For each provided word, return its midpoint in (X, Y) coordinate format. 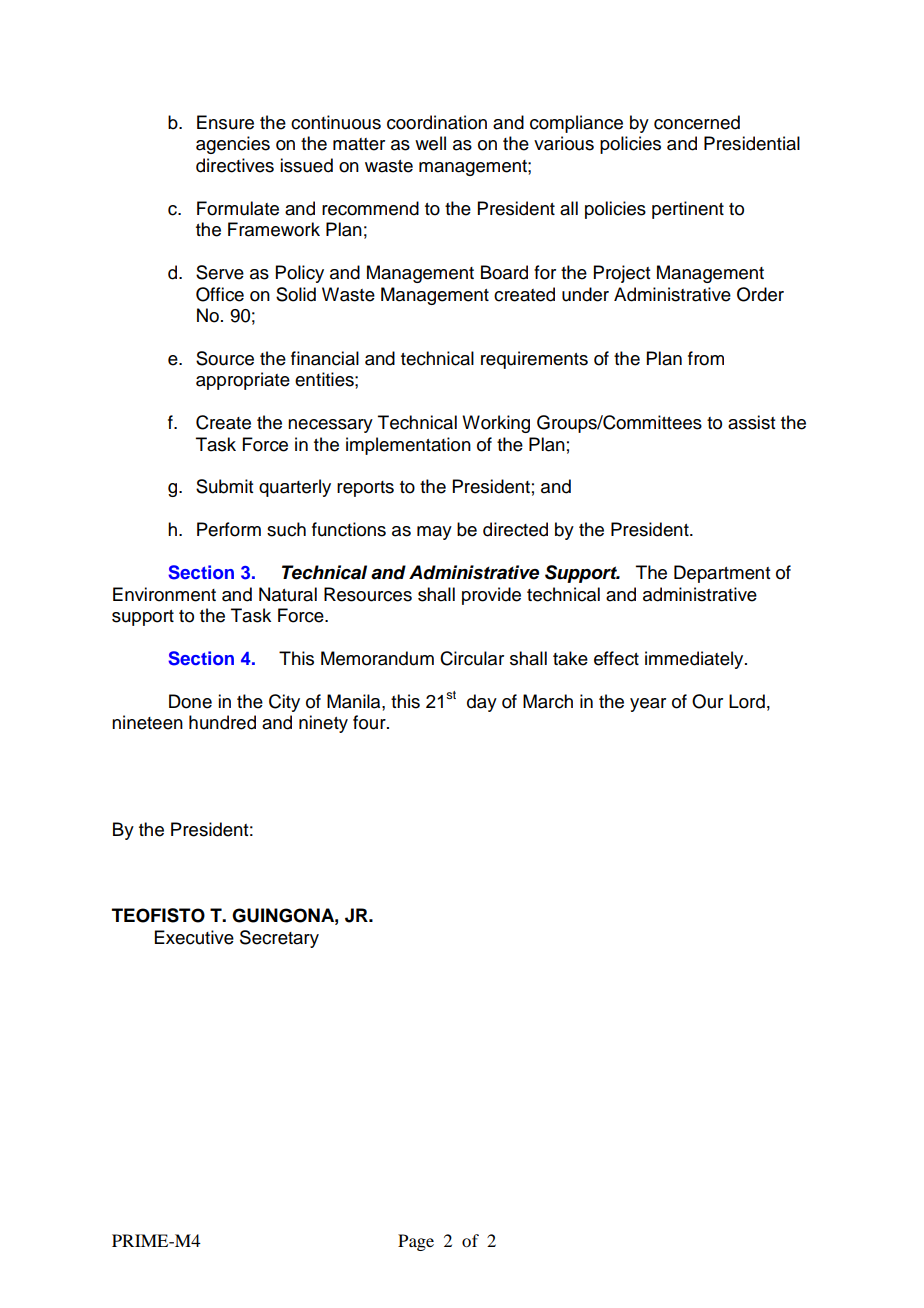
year (648, 705)
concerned (697, 122)
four (370, 722)
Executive (194, 937)
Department (722, 574)
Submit (224, 486)
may (434, 533)
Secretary (279, 939)
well (430, 143)
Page (416, 1242)
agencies (233, 145)
